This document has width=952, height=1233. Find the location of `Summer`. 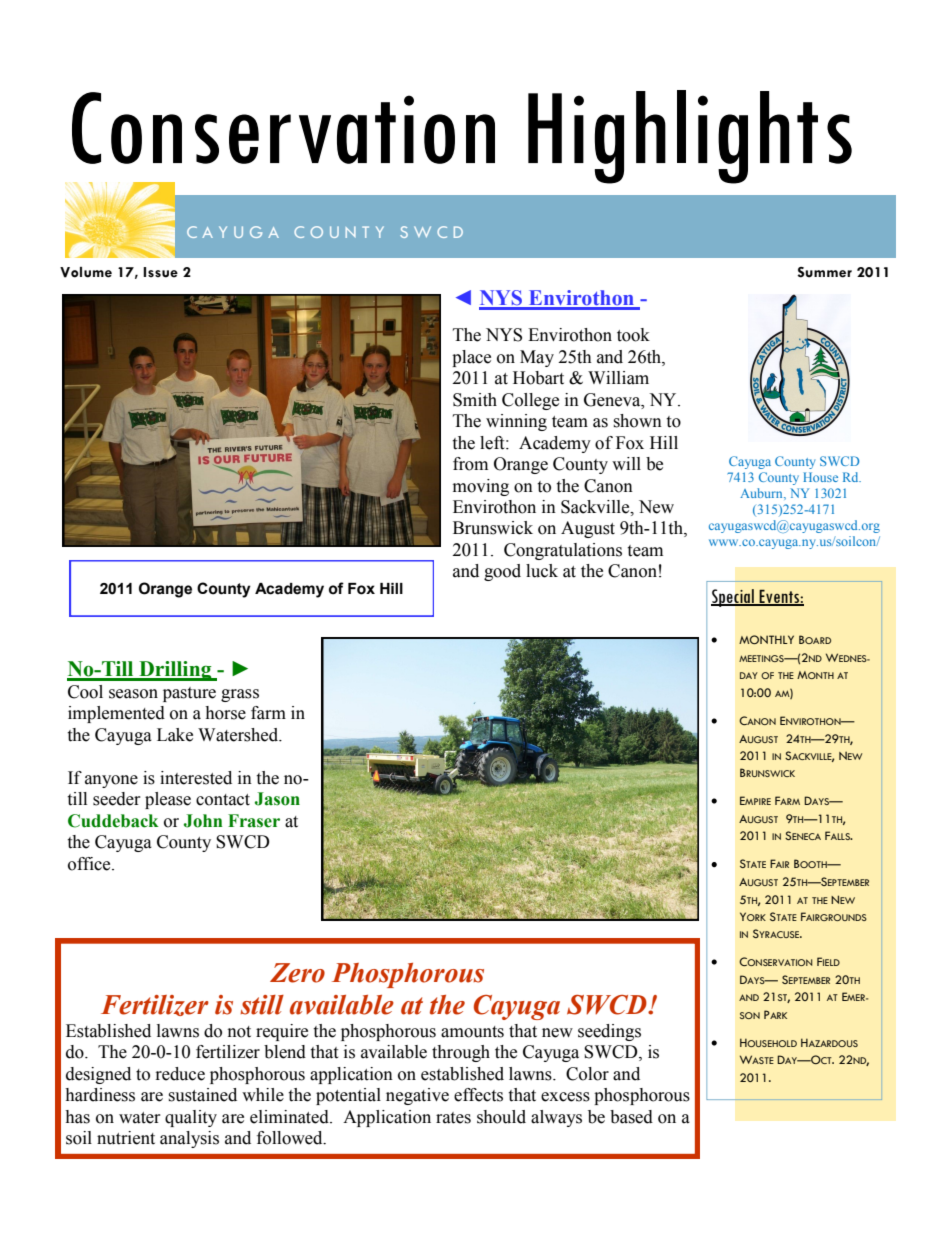

Summer is located at coordinates (824, 272).
